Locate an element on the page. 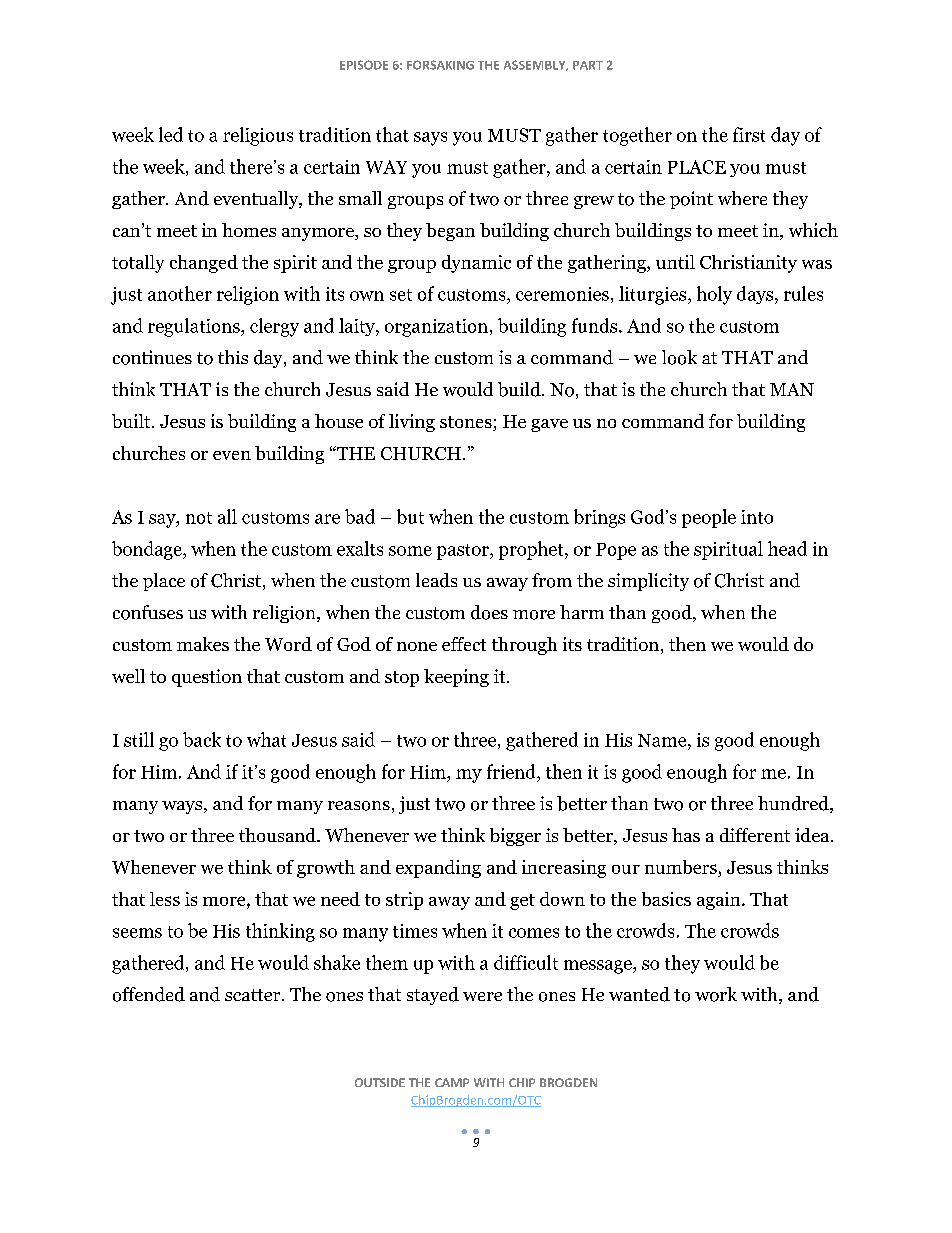 This document has height=1233, width=952. different is located at coordinates (755, 835).
